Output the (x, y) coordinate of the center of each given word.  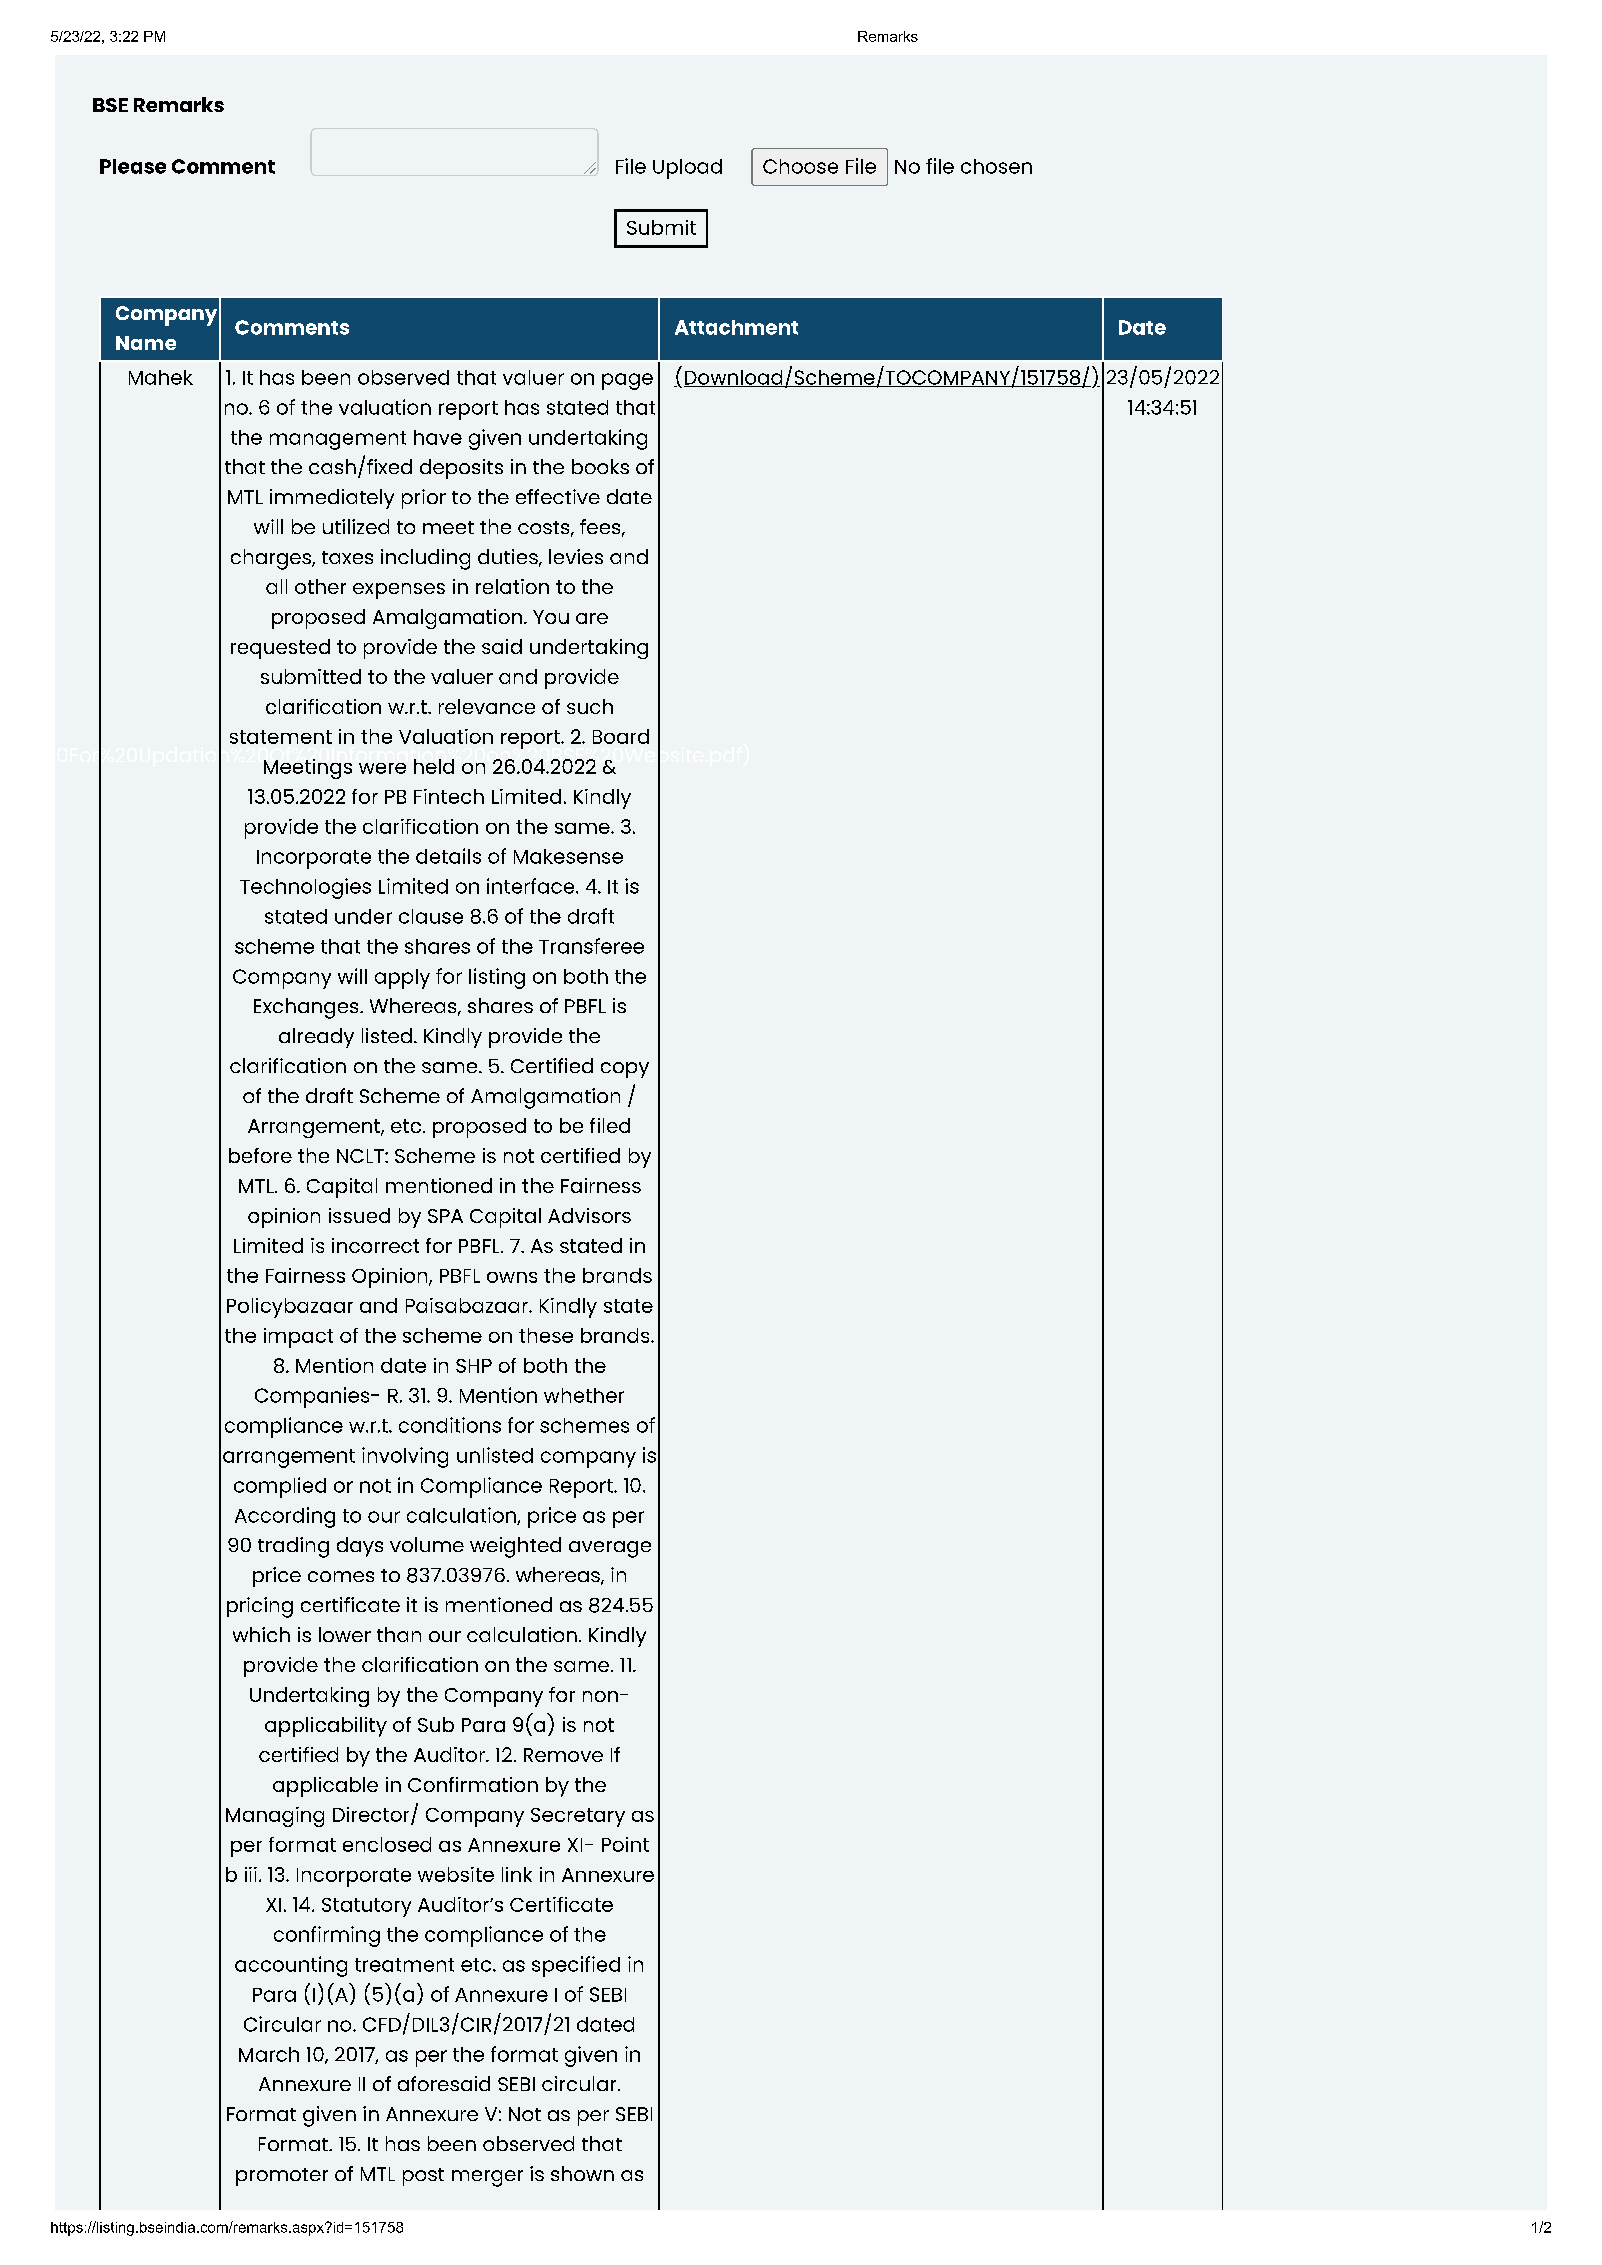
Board (621, 736)
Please (133, 166)
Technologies (305, 888)
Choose (800, 166)
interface (532, 886)
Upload (687, 169)
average (610, 1549)
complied (280, 1487)
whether (584, 1395)
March (269, 2054)
